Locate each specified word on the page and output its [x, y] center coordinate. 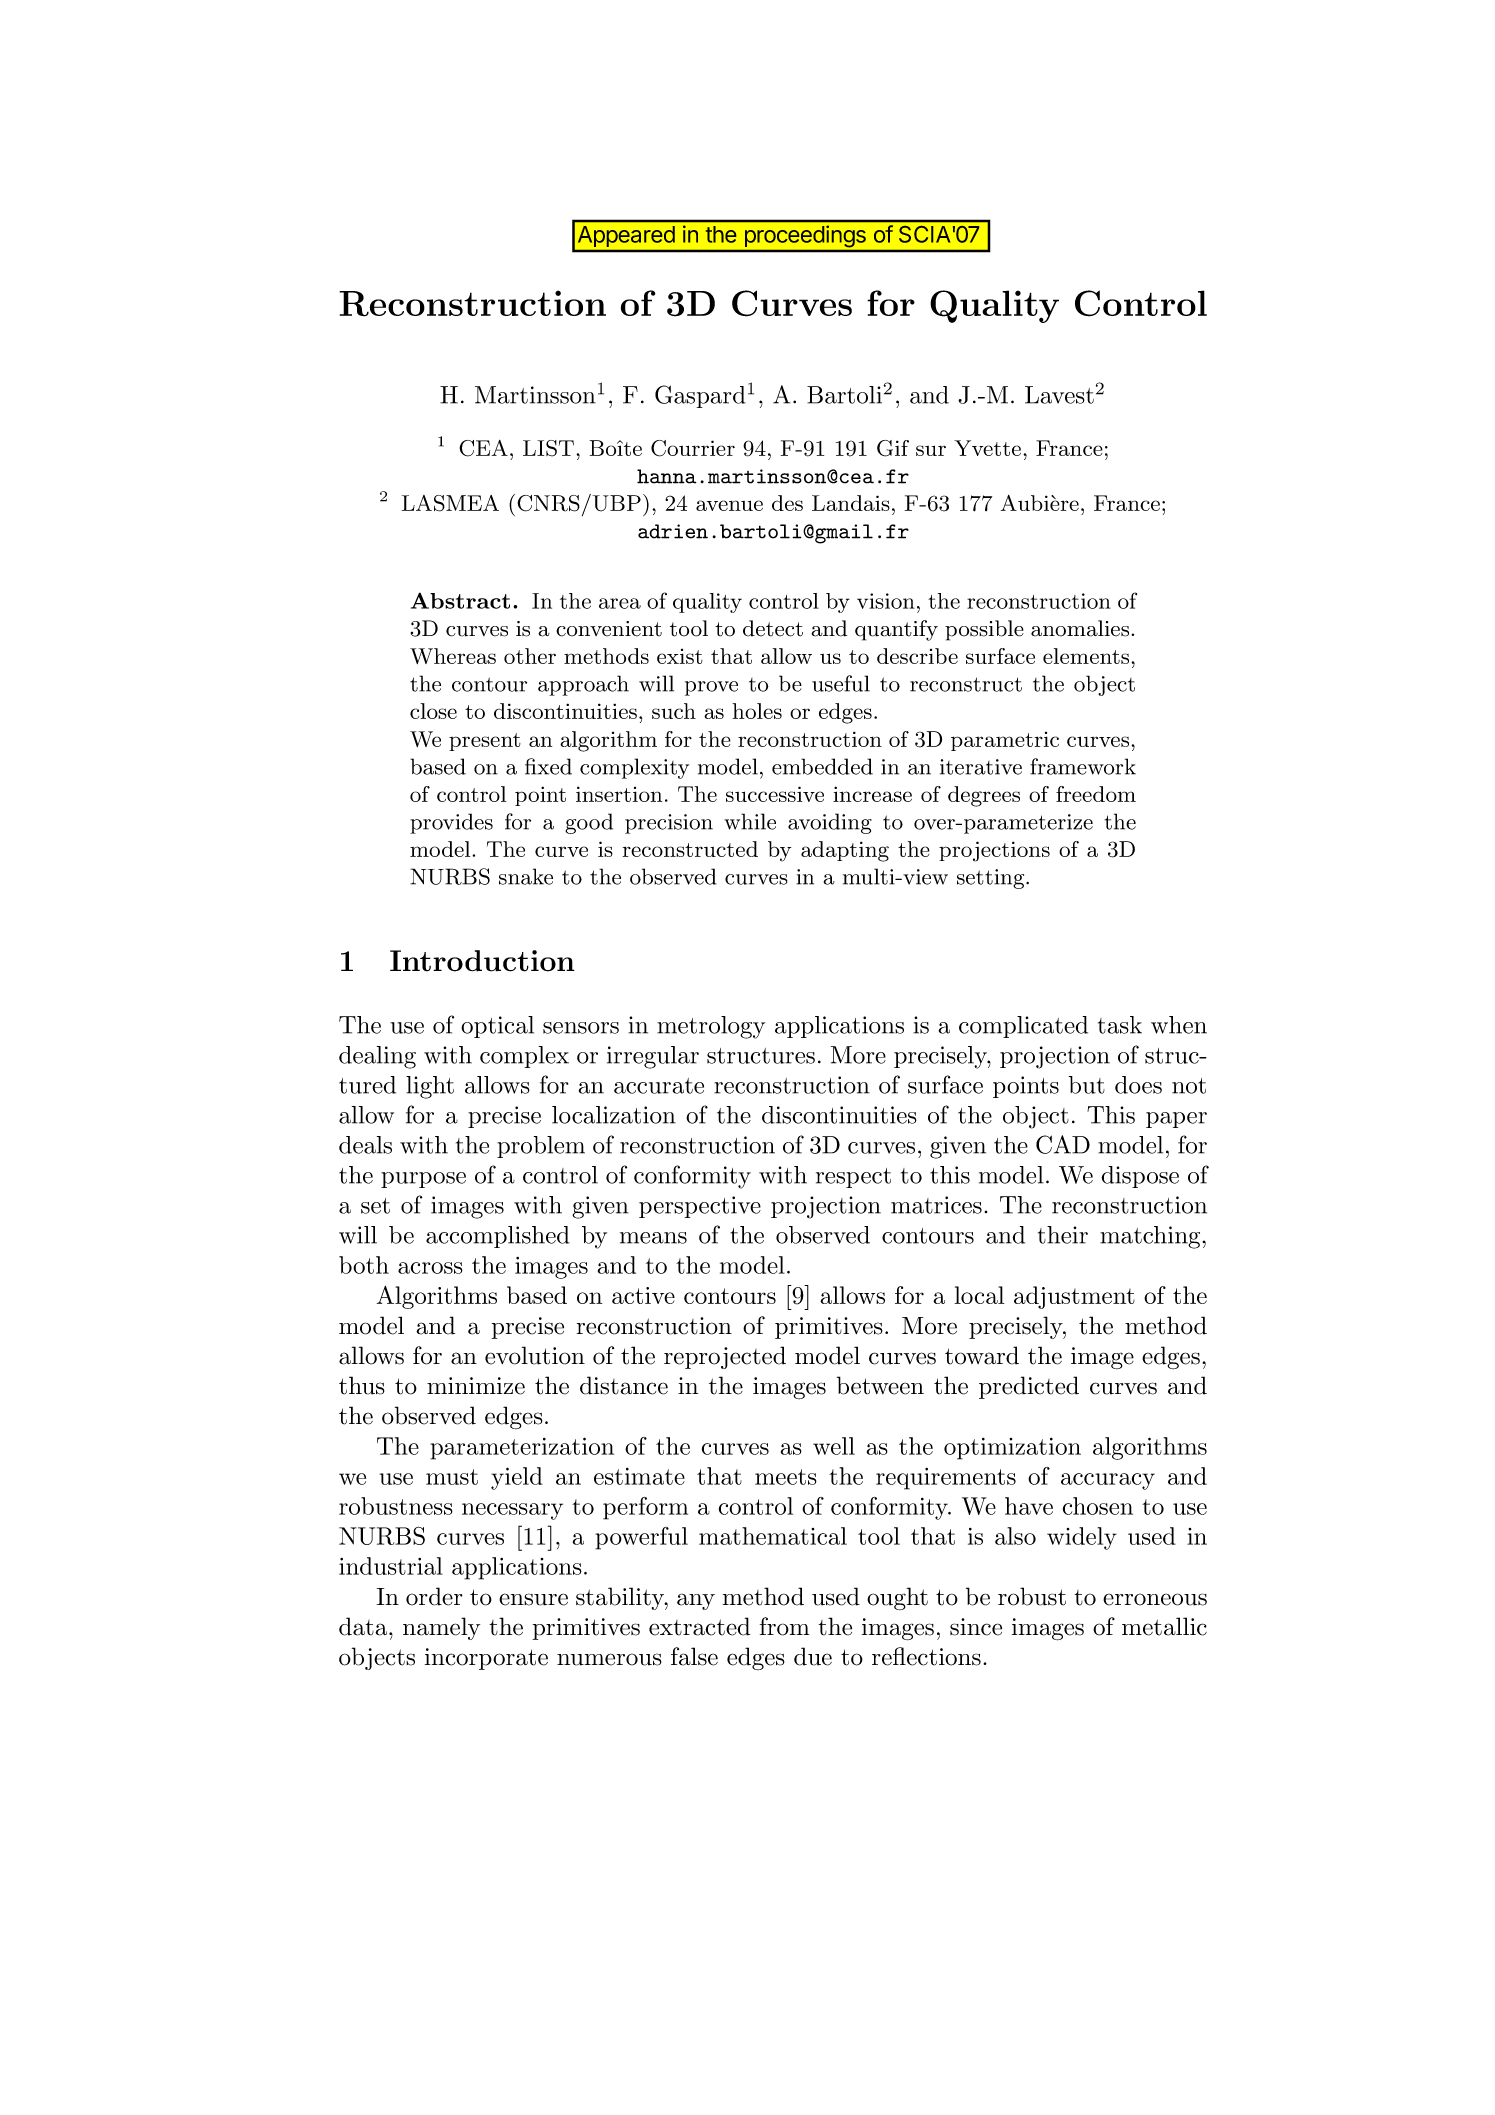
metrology [711, 1027]
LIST [548, 448]
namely [441, 1628]
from [784, 1626]
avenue [729, 505]
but [1087, 1085]
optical [497, 1027]
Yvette [989, 448]
